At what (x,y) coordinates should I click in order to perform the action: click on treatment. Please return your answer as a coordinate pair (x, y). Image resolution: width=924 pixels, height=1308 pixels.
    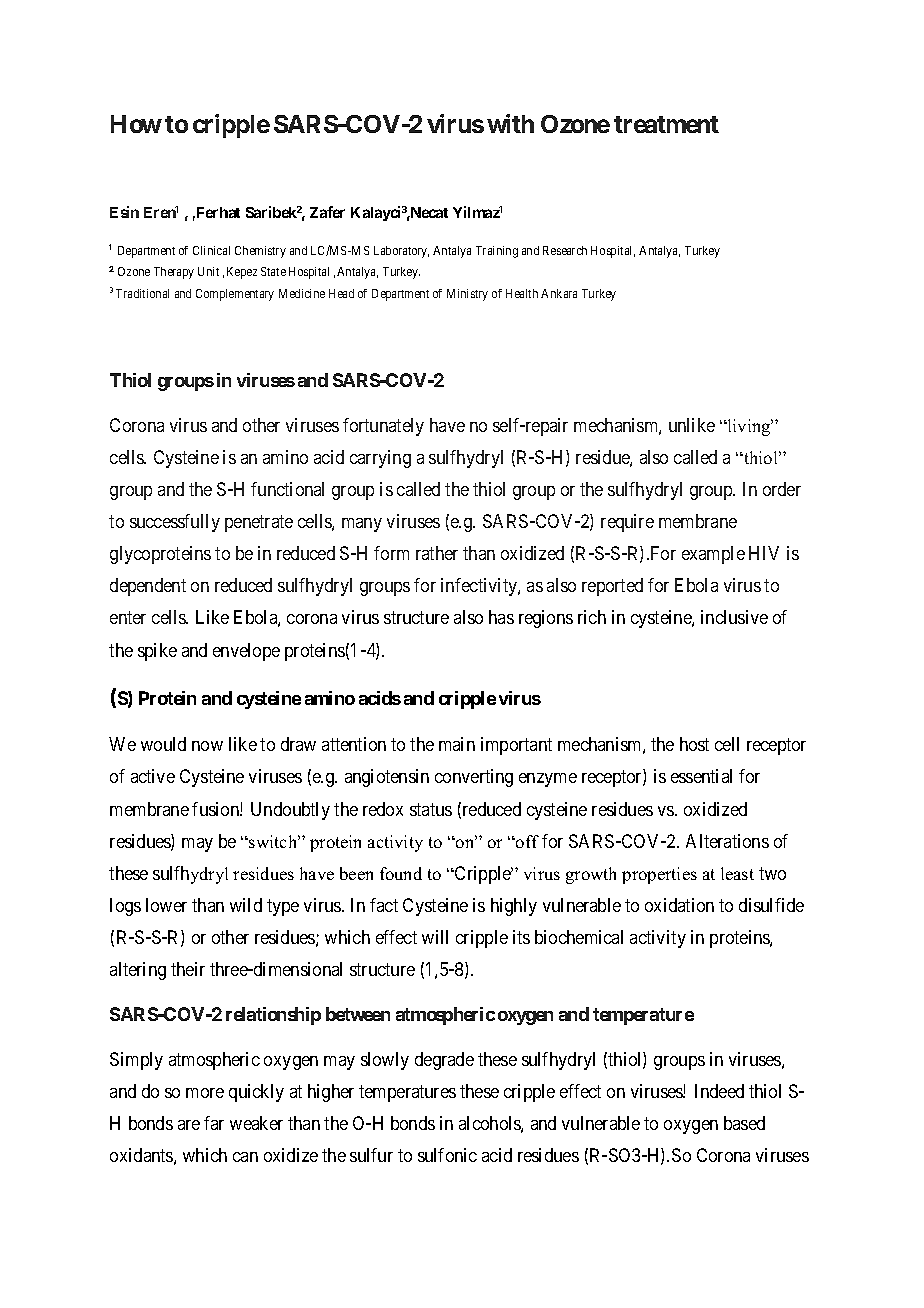
    Looking at the image, I should click on (666, 124).
